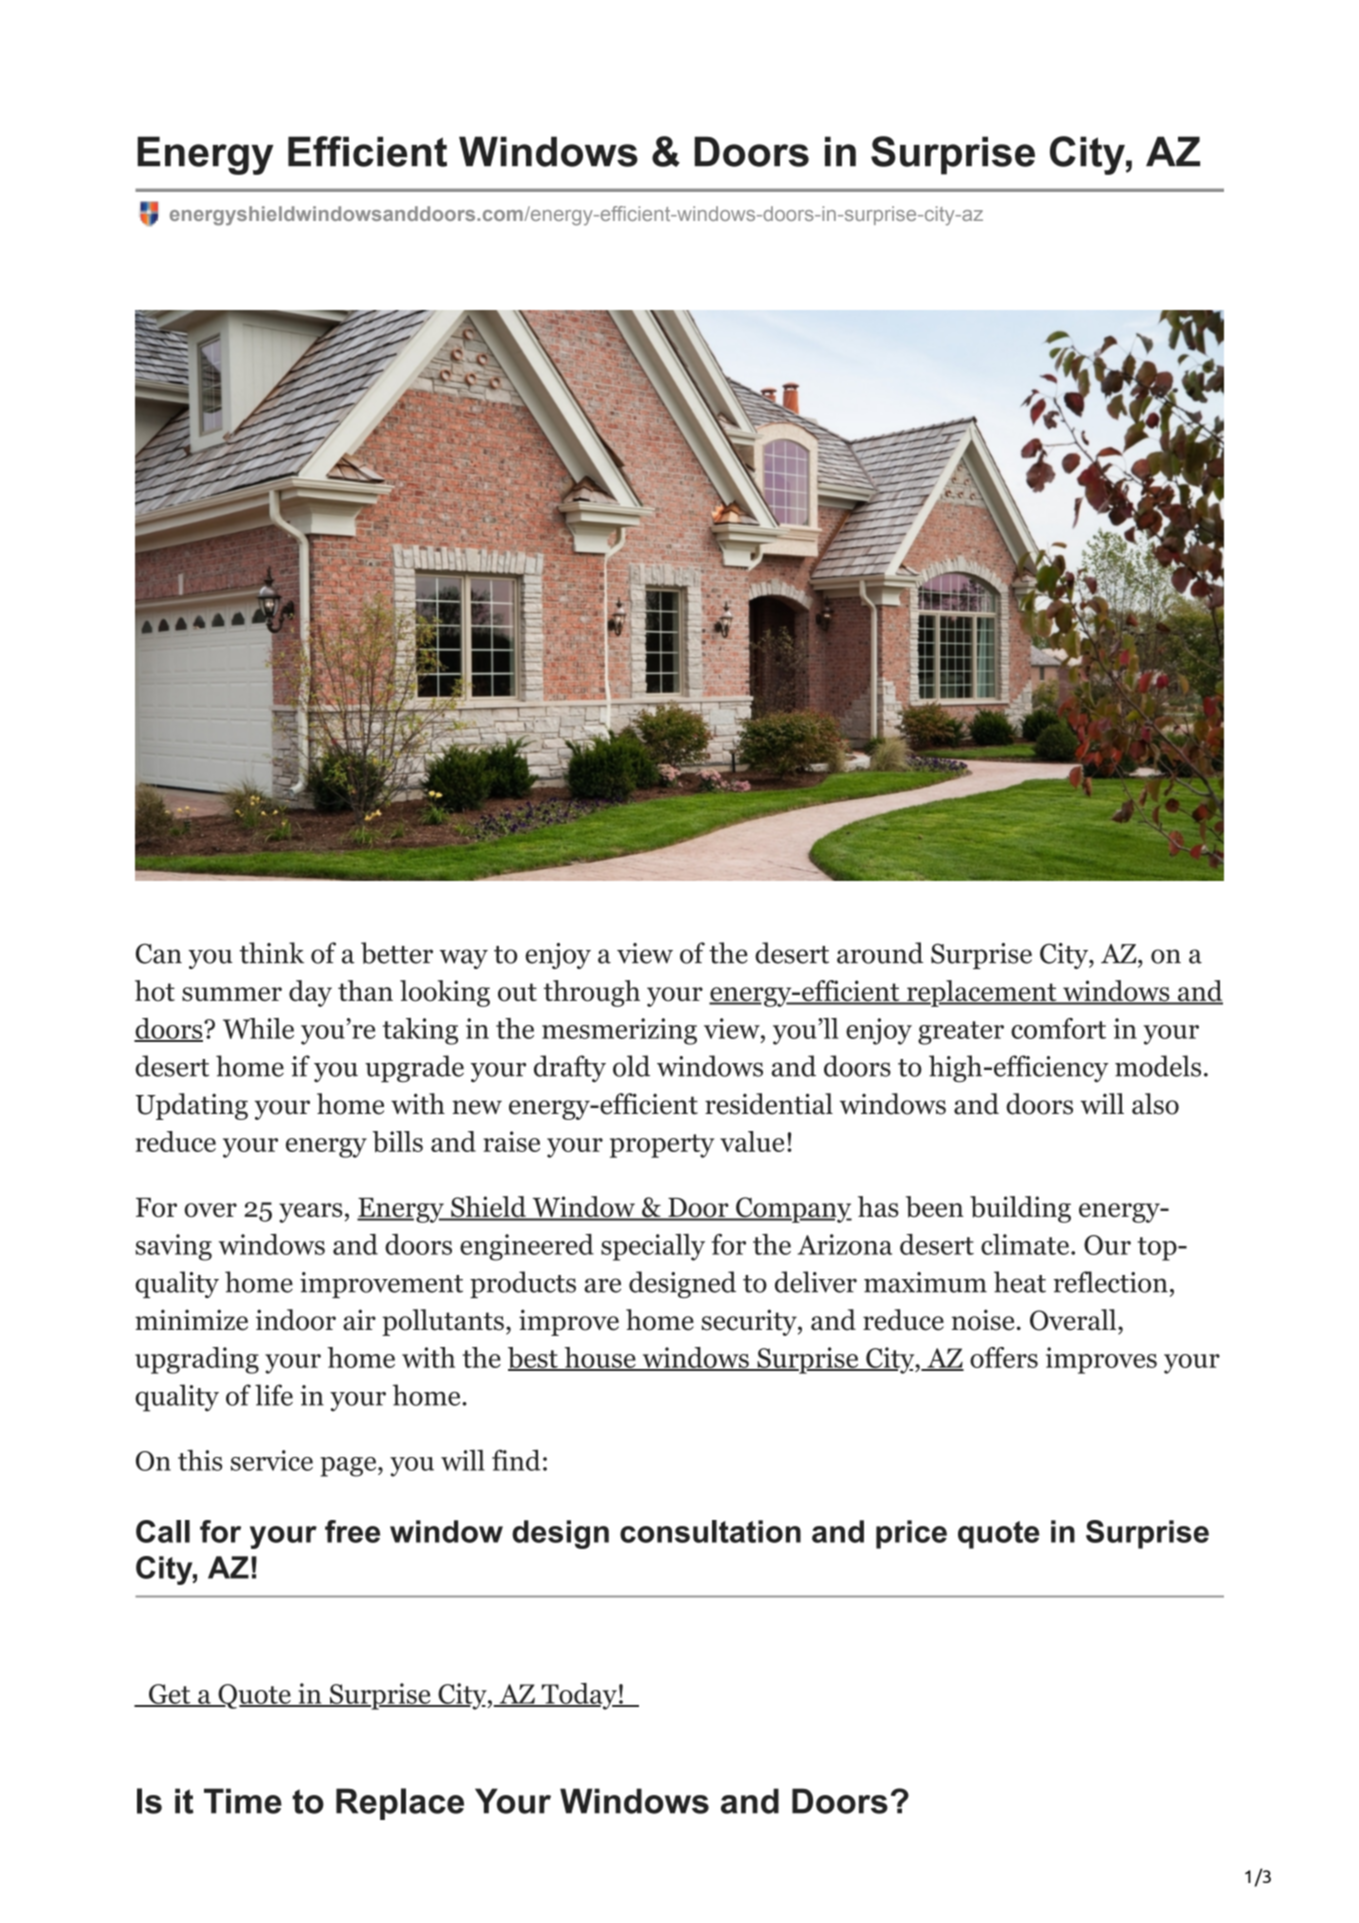 The image size is (1359, 1923). I want to click on building, so click(1020, 1209).
